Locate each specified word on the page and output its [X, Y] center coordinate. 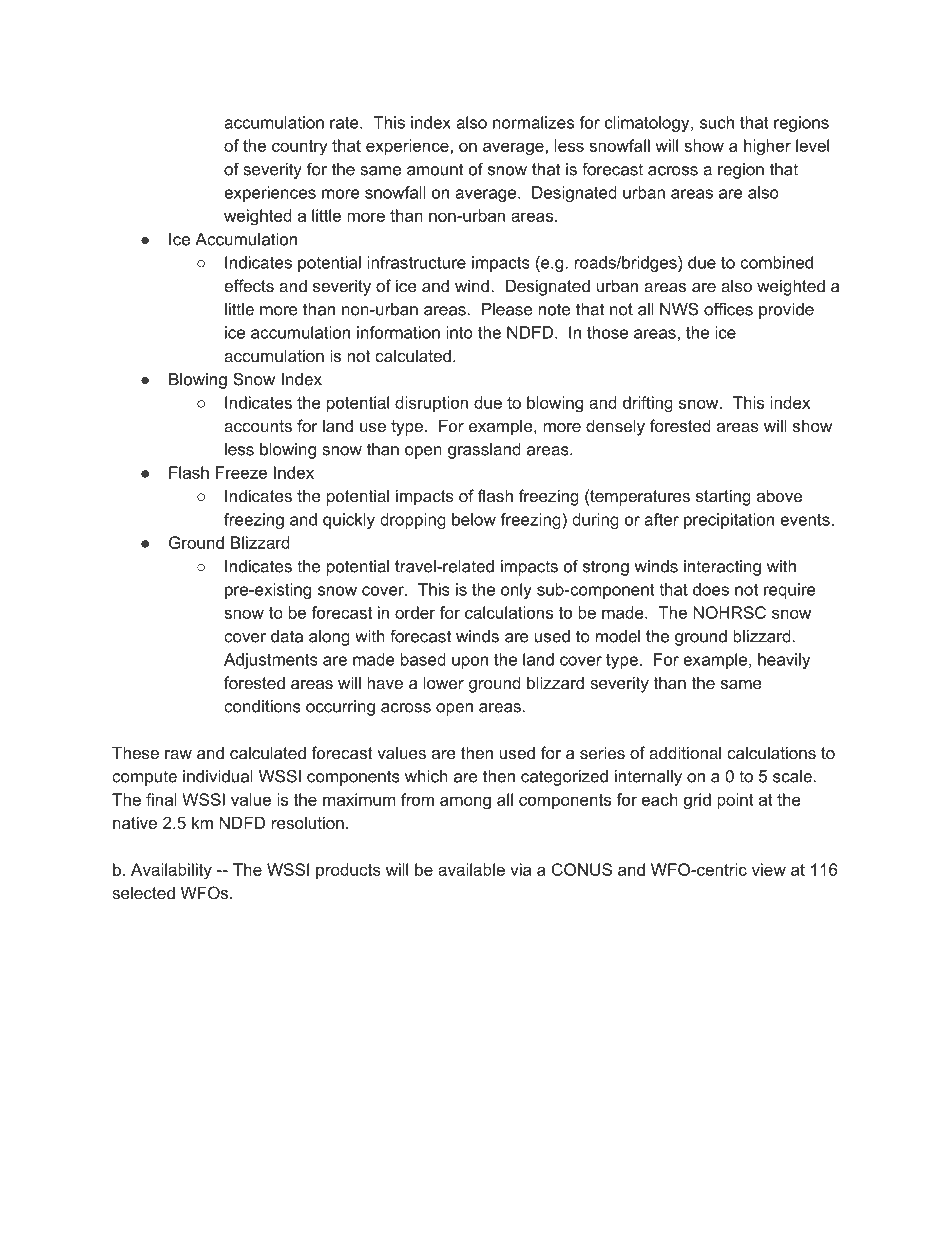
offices [728, 309]
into [459, 332]
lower [444, 682]
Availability [171, 871]
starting [723, 497]
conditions [262, 706]
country [299, 148]
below [474, 519]
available [471, 869]
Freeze [241, 472]
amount [435, 169]
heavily [784, 661]
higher [767, 147]
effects [249, 285]
